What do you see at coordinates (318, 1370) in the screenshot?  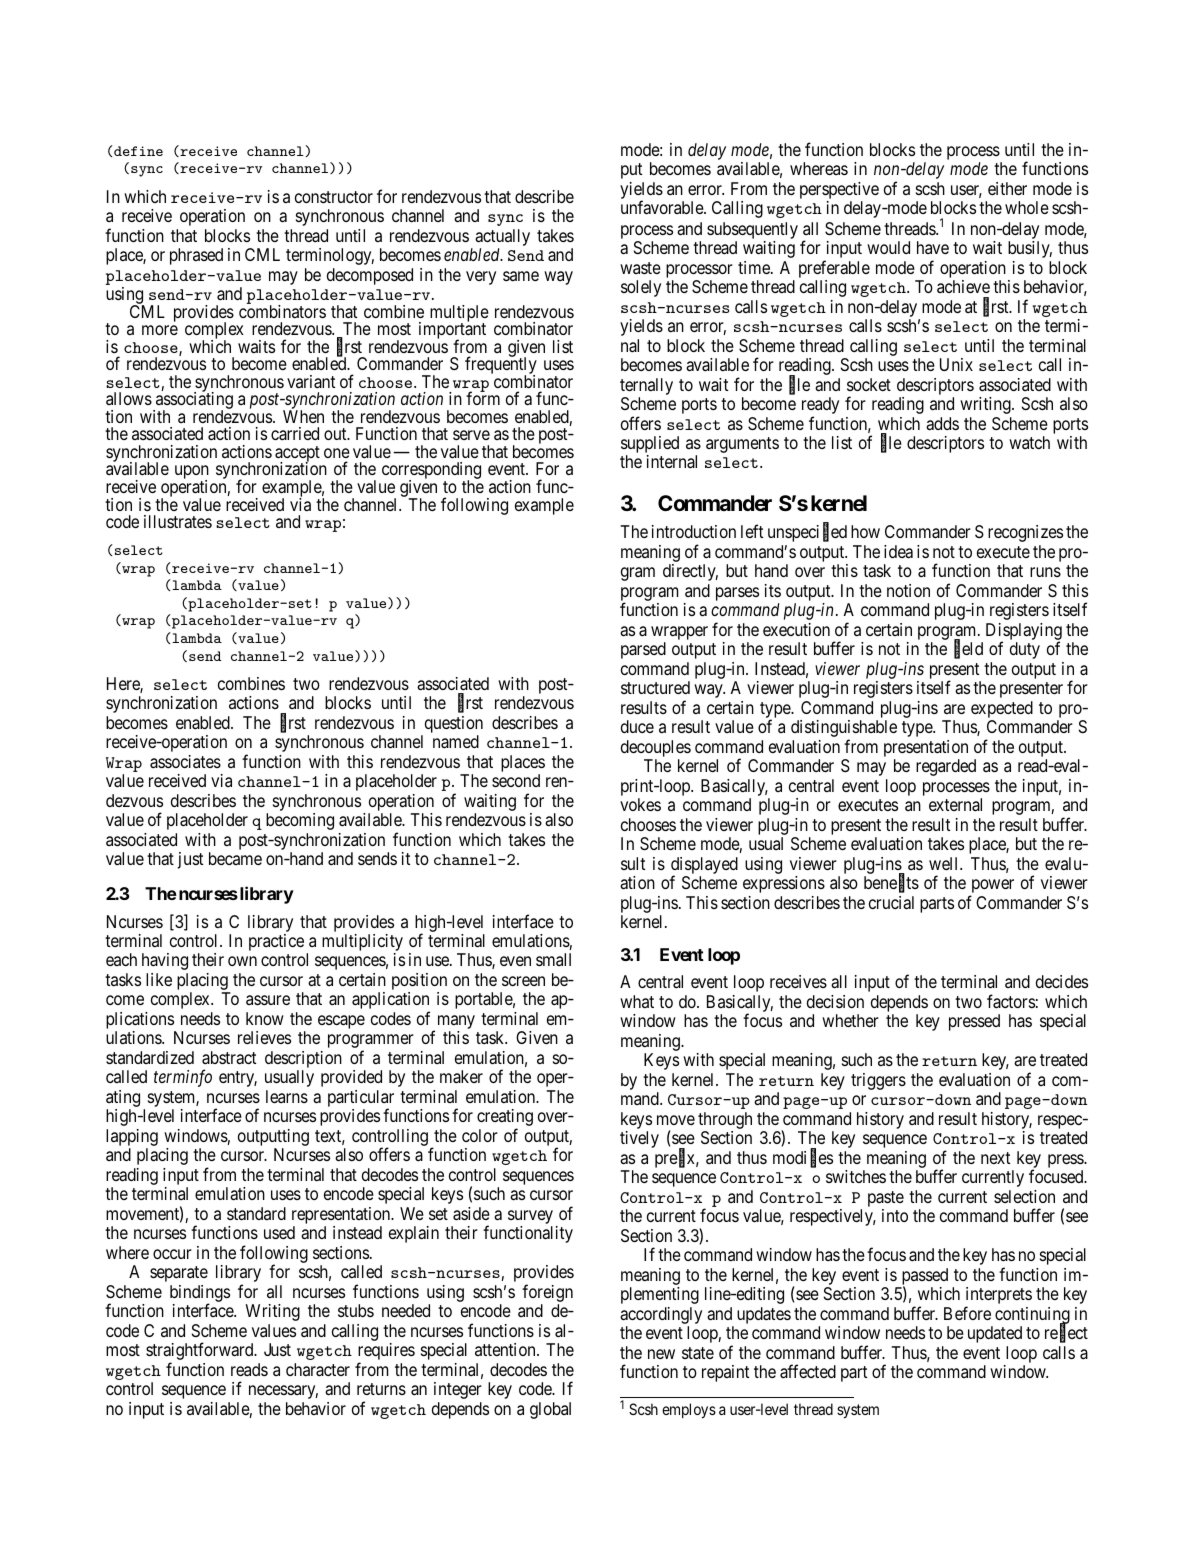 I see `character` at bounding box center [318, 1370].
